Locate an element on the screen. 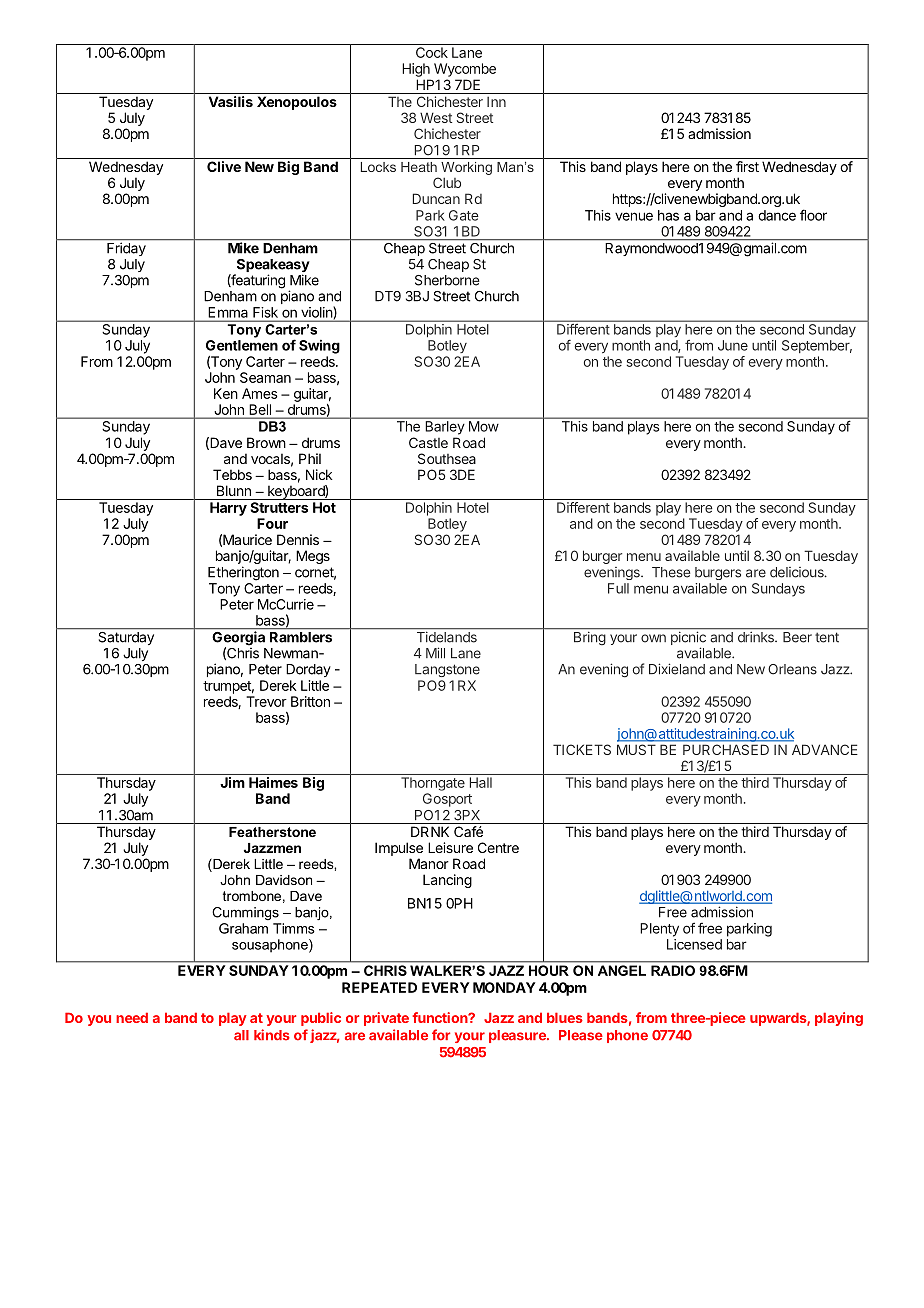 Image resolution: width=924 pixels, height=1308 pixels. Jim is located at coordinates (232, 782).
